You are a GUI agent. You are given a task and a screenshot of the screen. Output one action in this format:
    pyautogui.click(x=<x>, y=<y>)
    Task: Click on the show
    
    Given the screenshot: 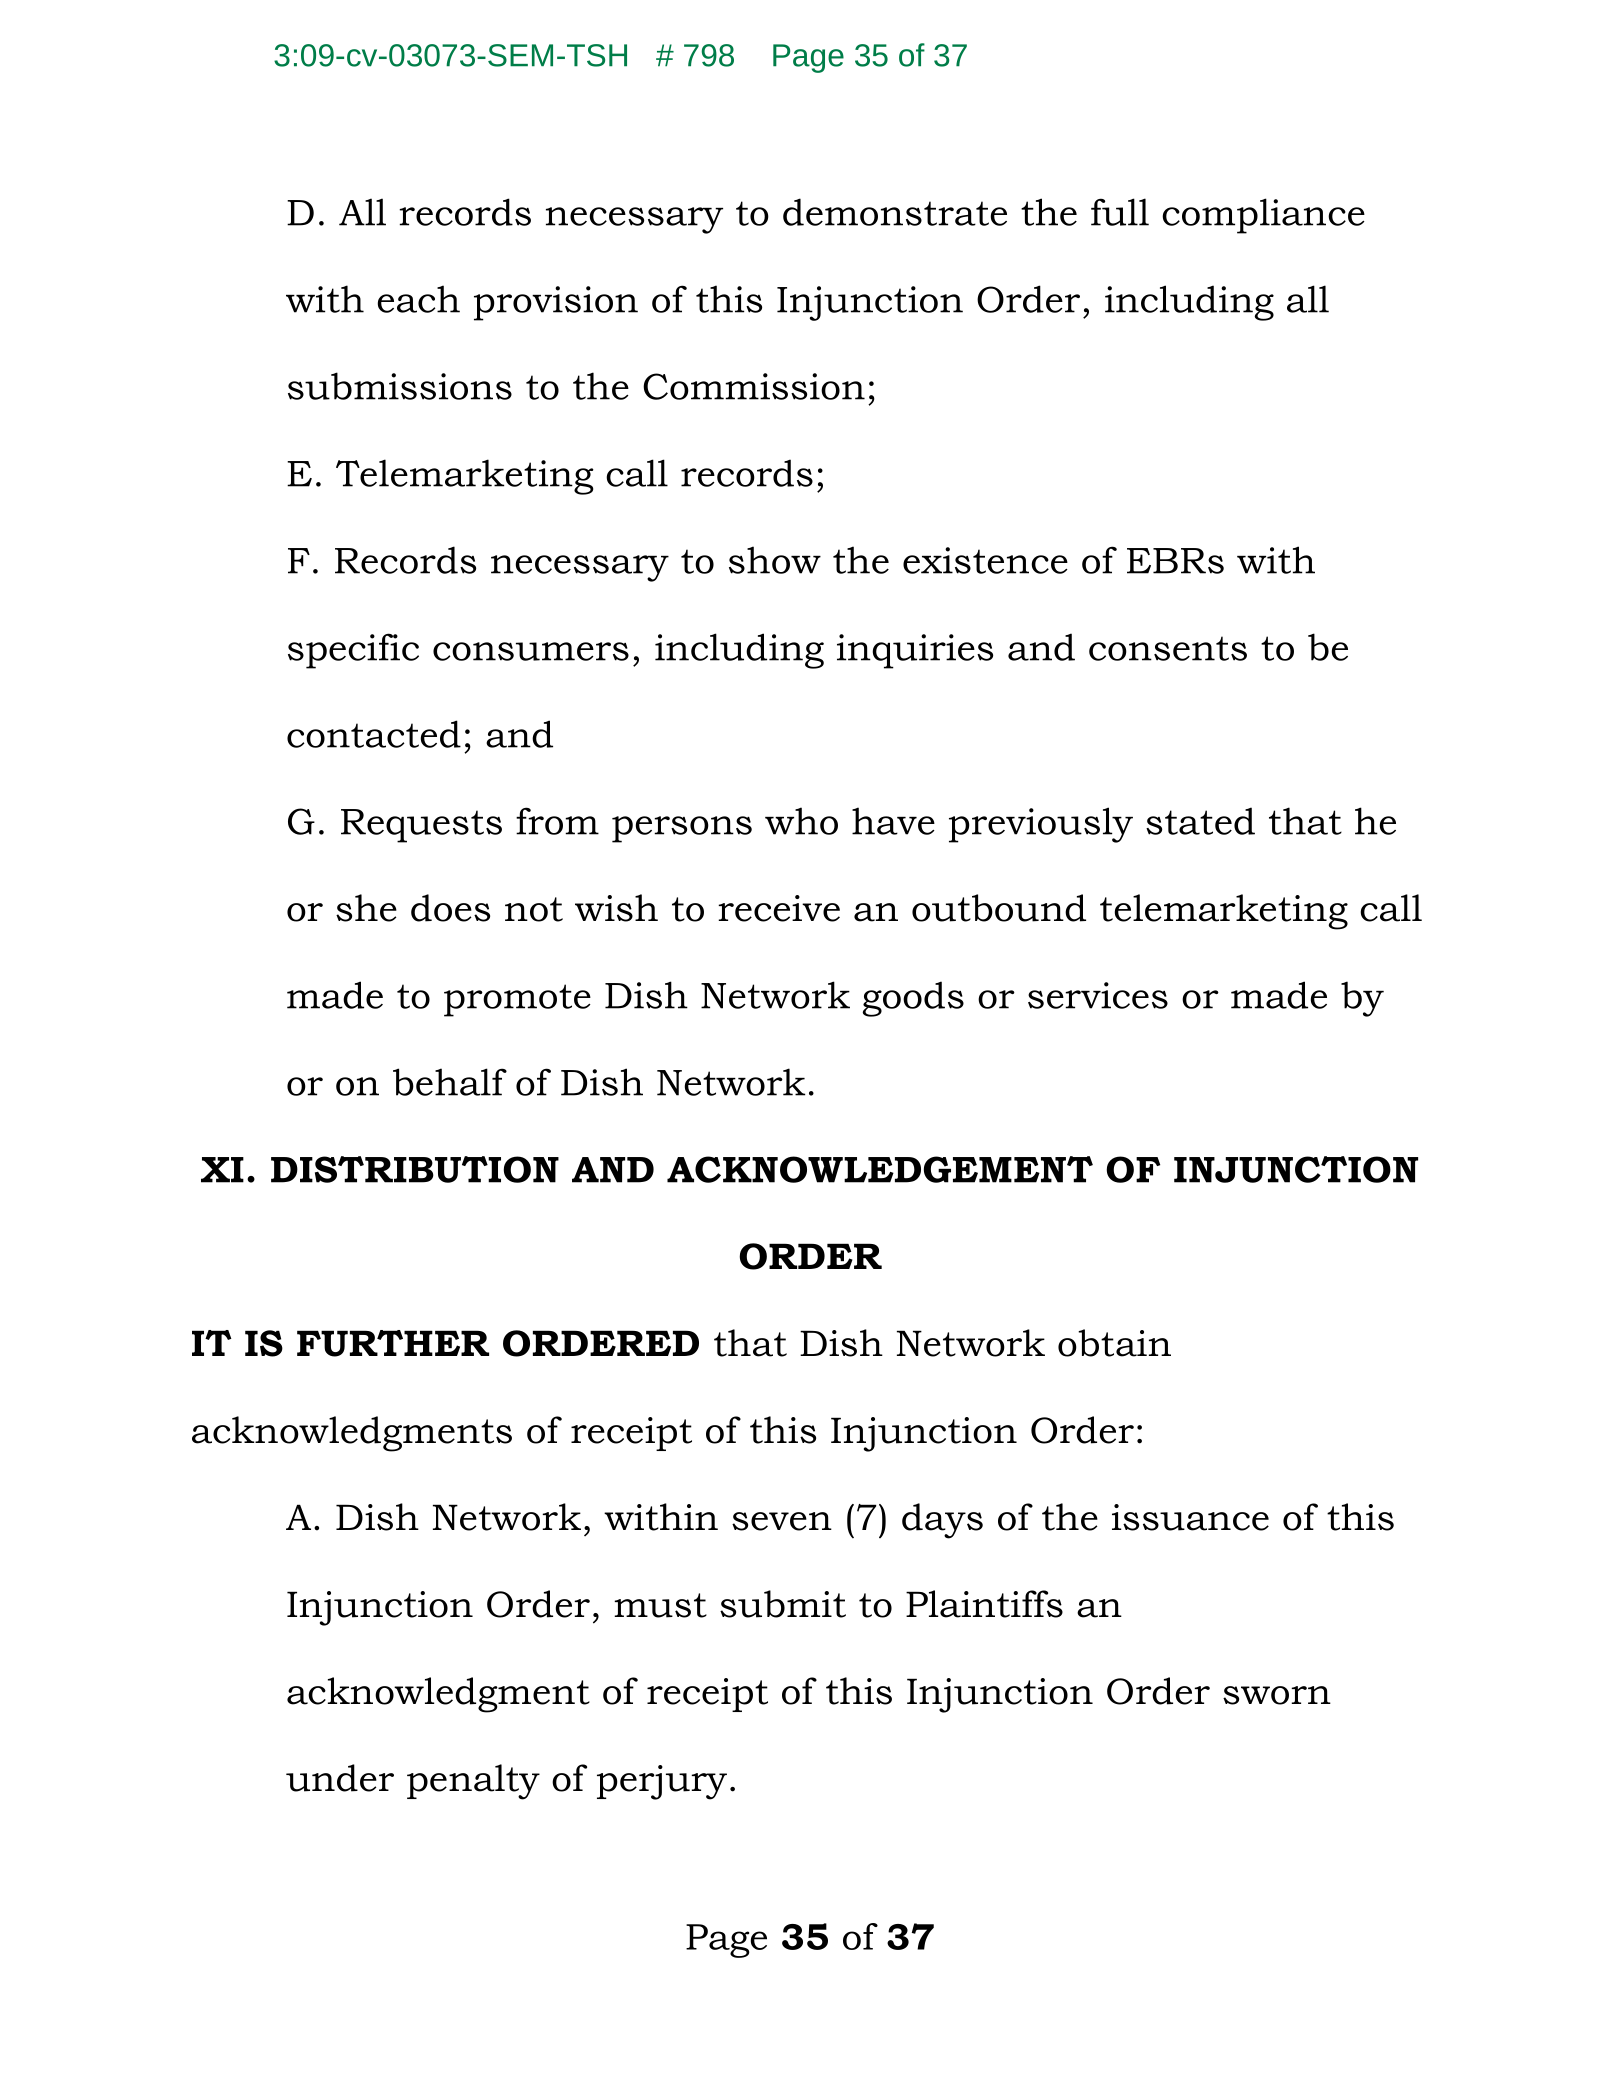 What is the action you would take?
    pyautogui.click(x=775, y=560)
